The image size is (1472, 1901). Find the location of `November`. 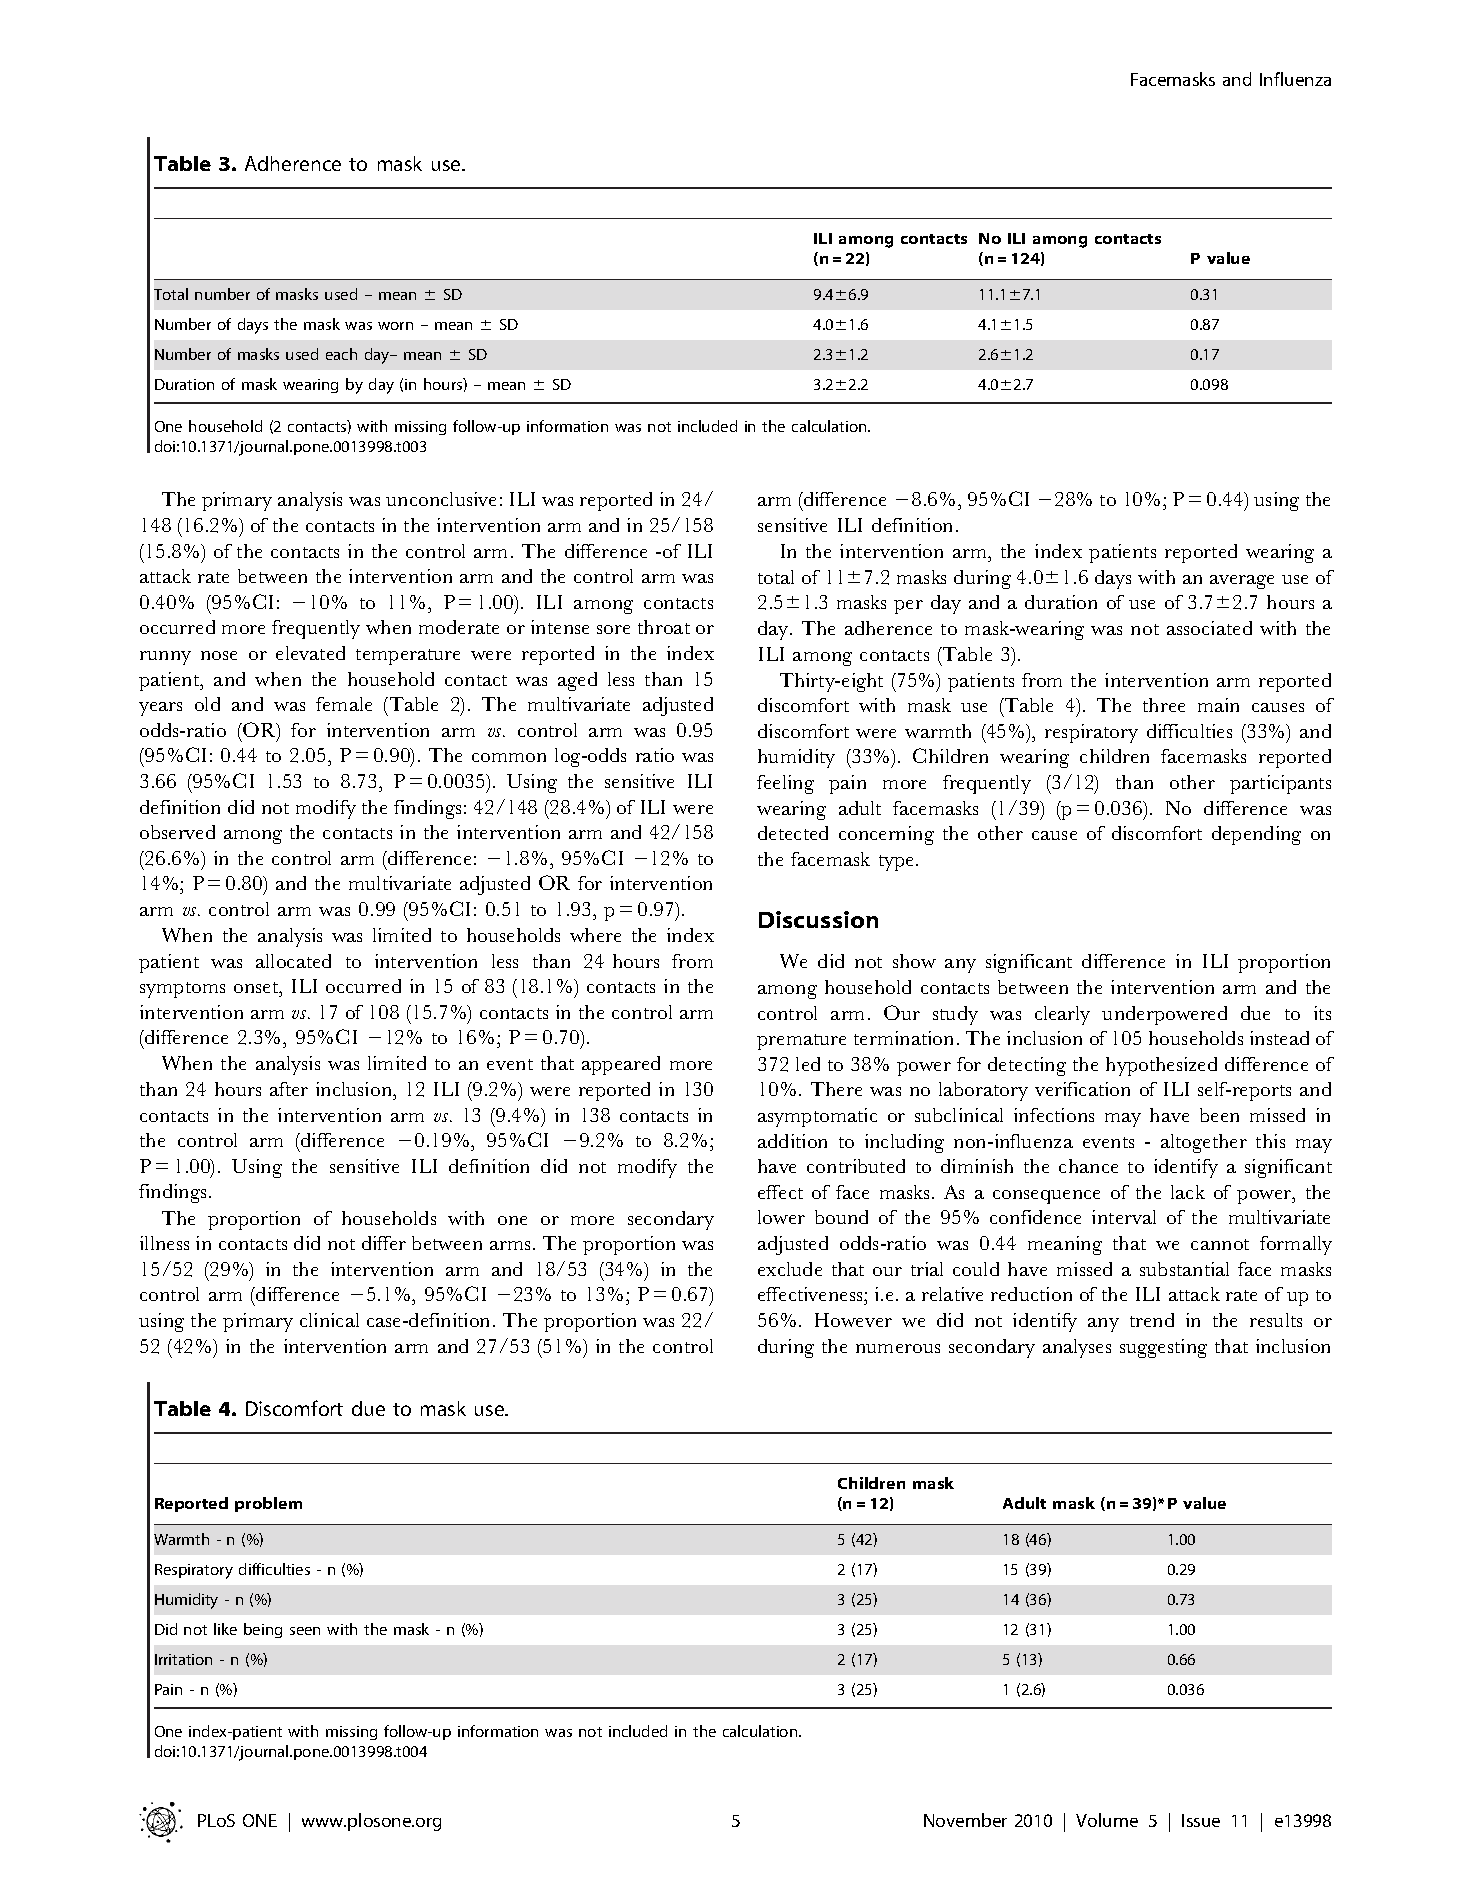

November is located at coordinates (965, 1820).
